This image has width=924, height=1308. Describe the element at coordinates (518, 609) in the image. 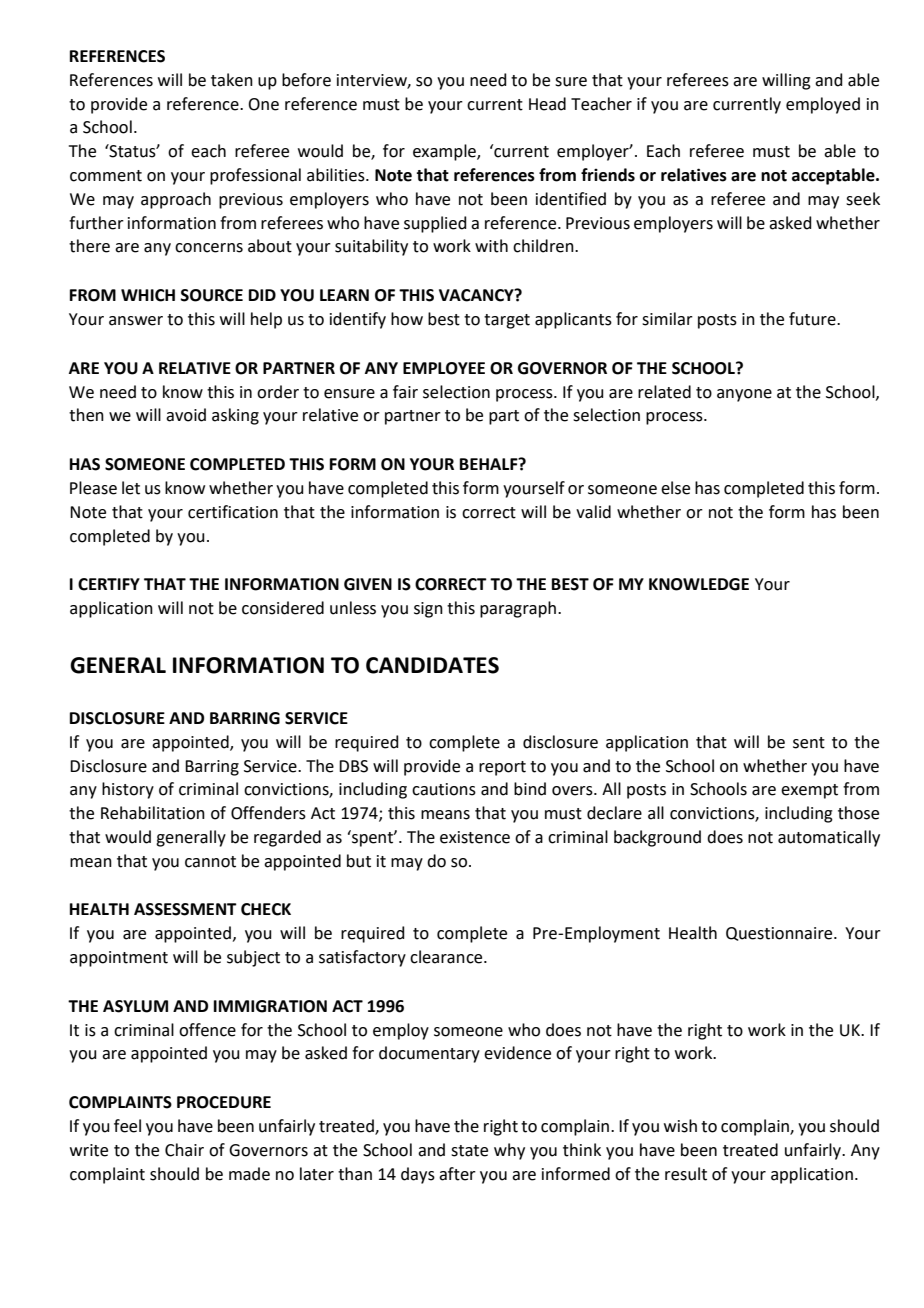

I see `paragraph` at that location.
